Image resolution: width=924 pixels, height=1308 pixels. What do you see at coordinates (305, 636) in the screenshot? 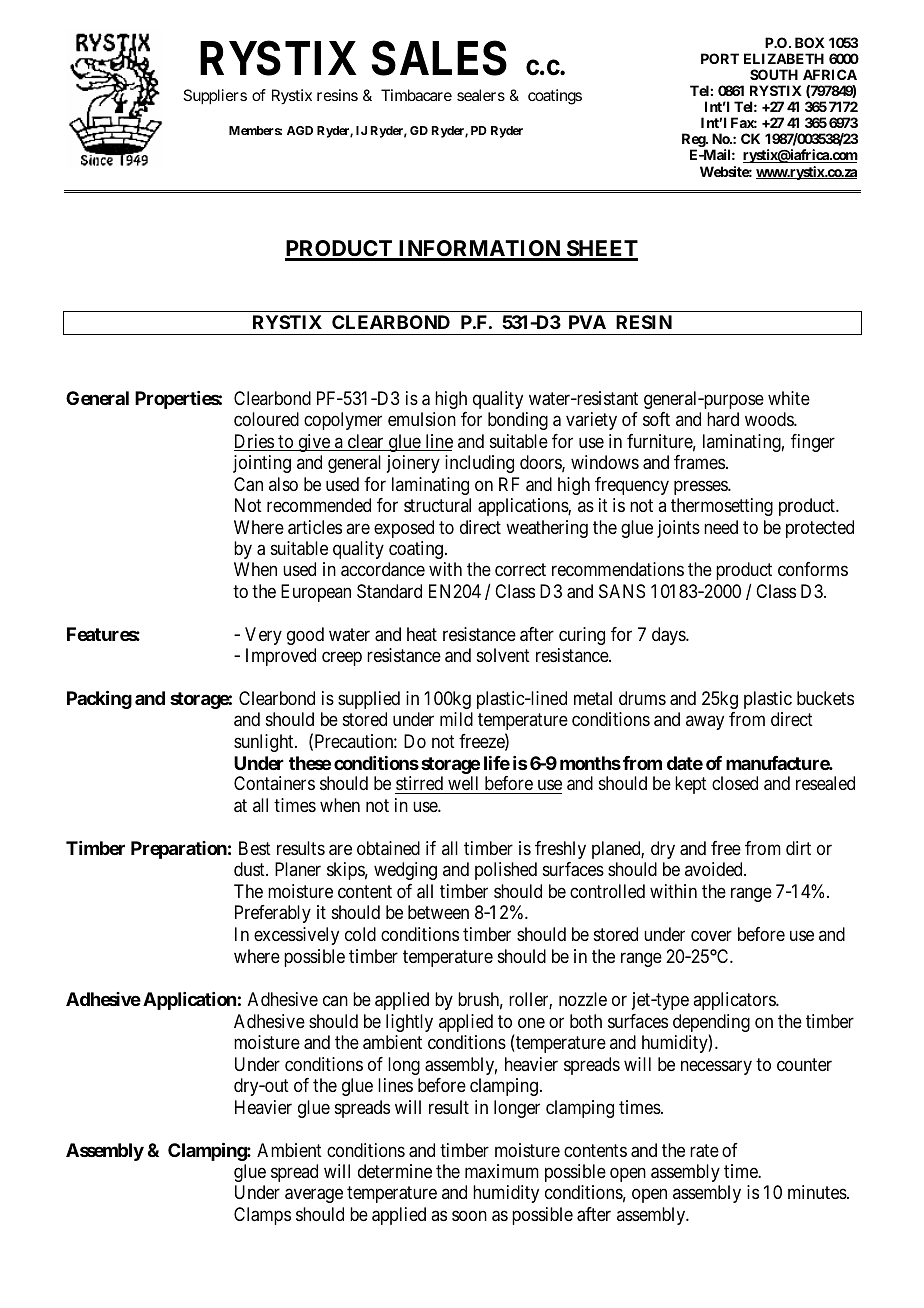
I see `good` at bounding box center [305, 636].
